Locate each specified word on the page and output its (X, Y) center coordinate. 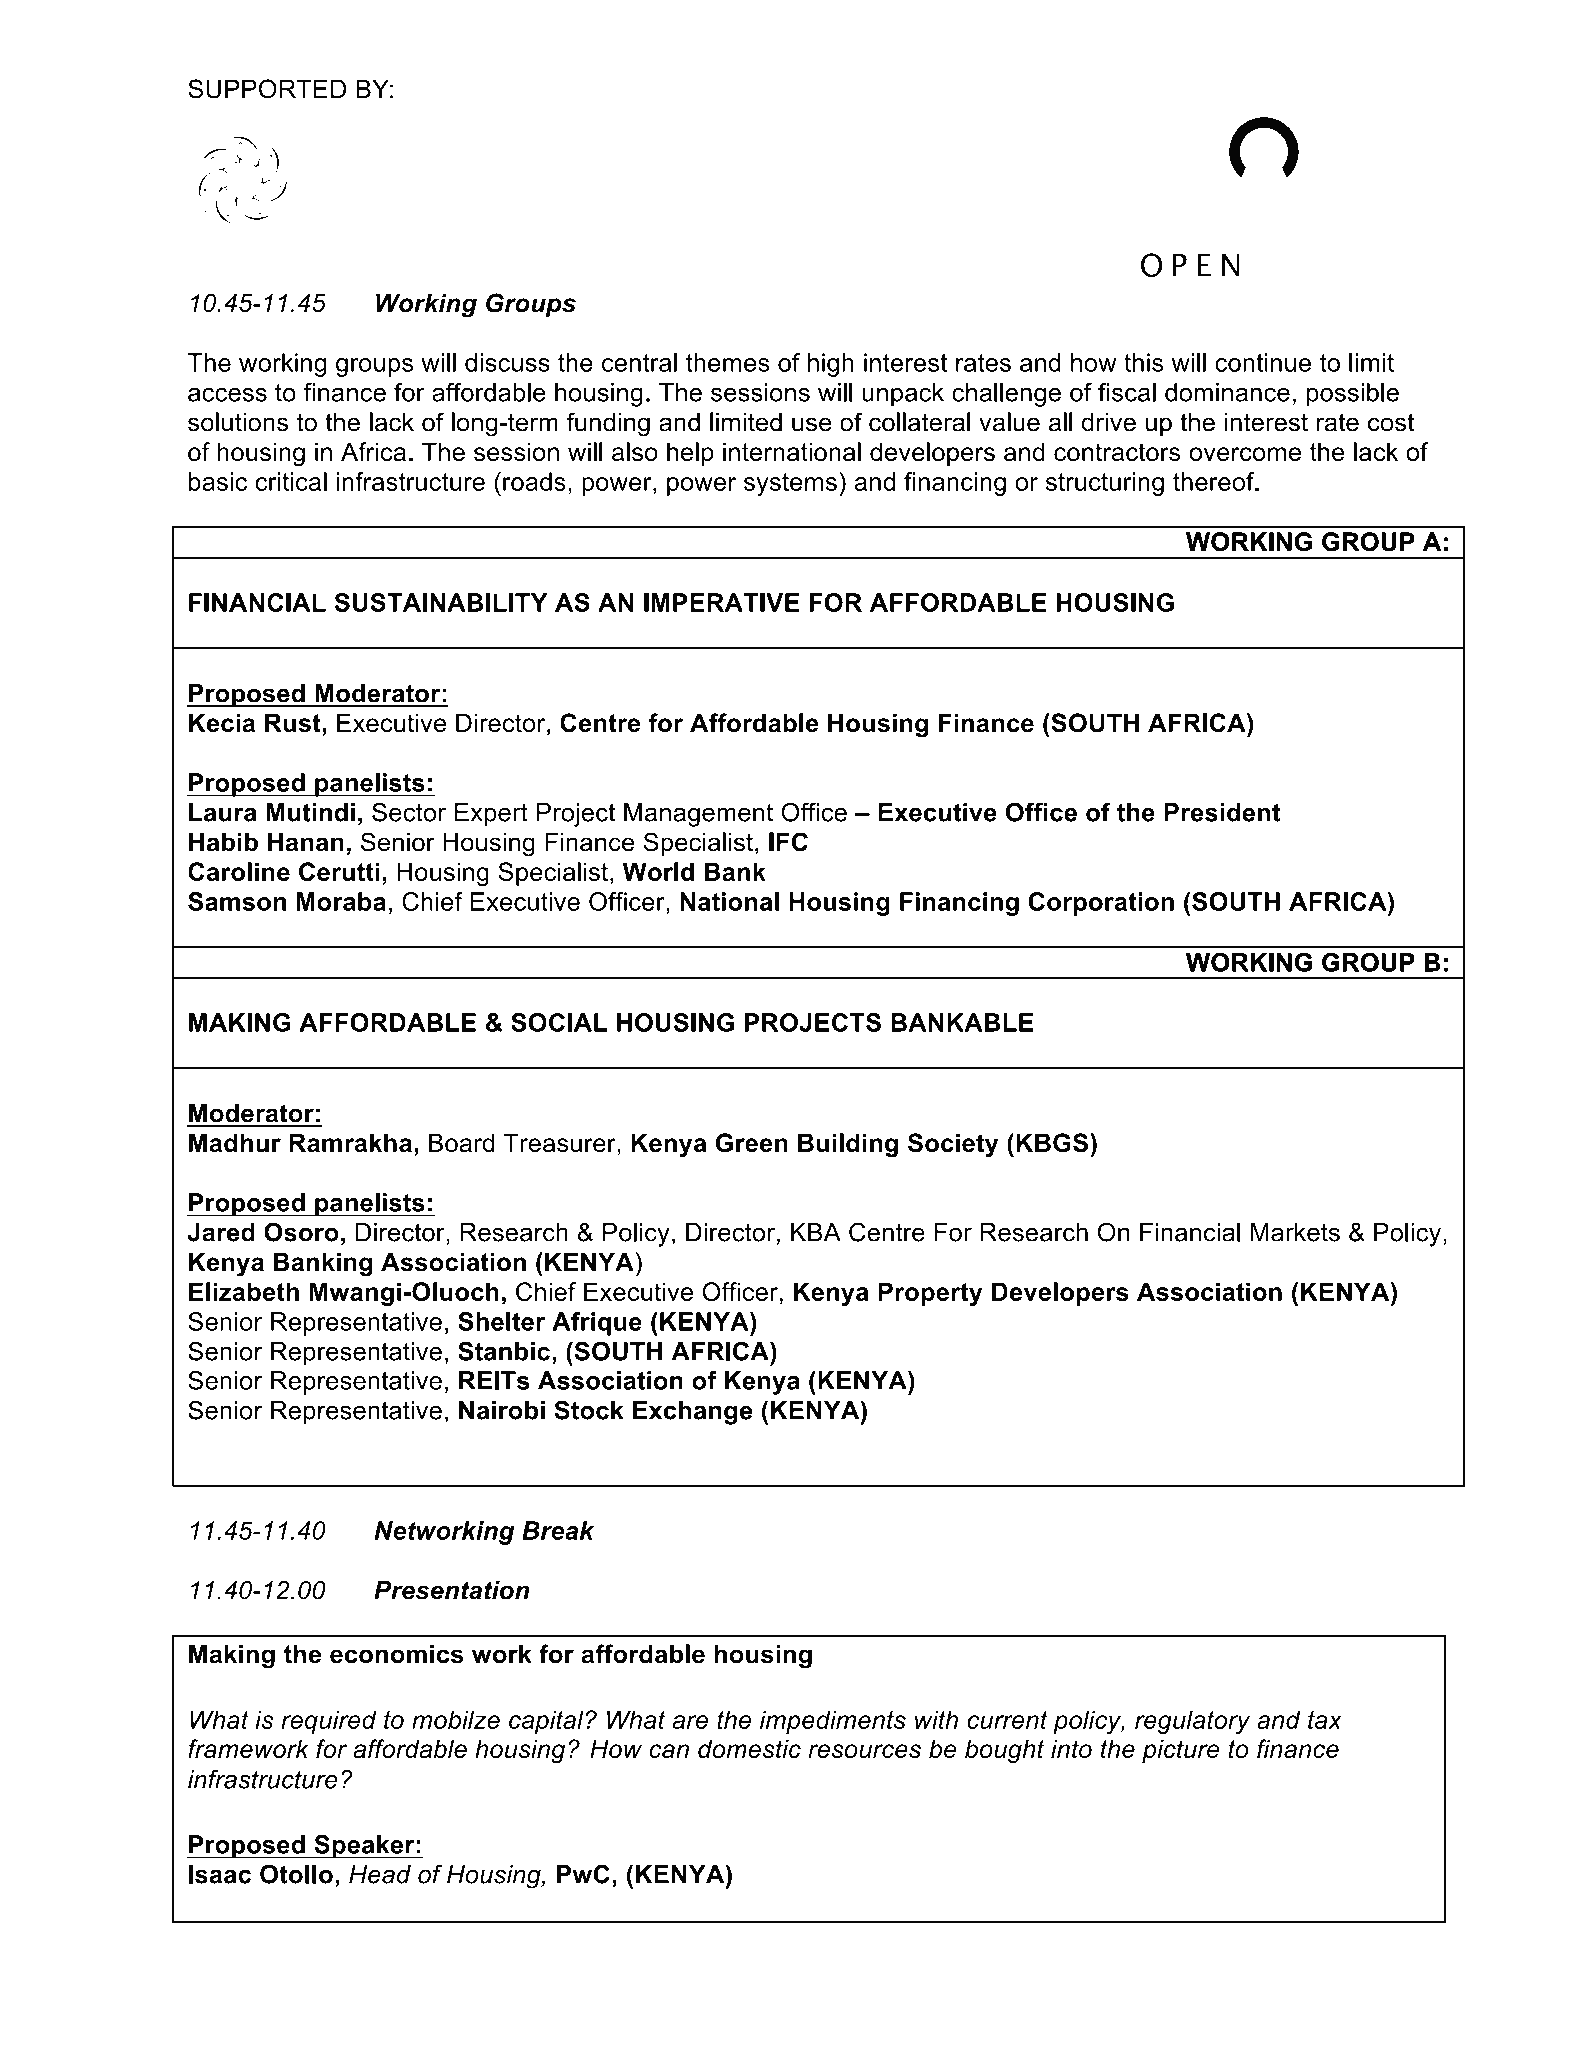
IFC (788, 842)
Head (380, 1874)
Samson (237, 901)
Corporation (1101, 904)
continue (1263, 362)
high (831, 365)
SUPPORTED (267, 89)
